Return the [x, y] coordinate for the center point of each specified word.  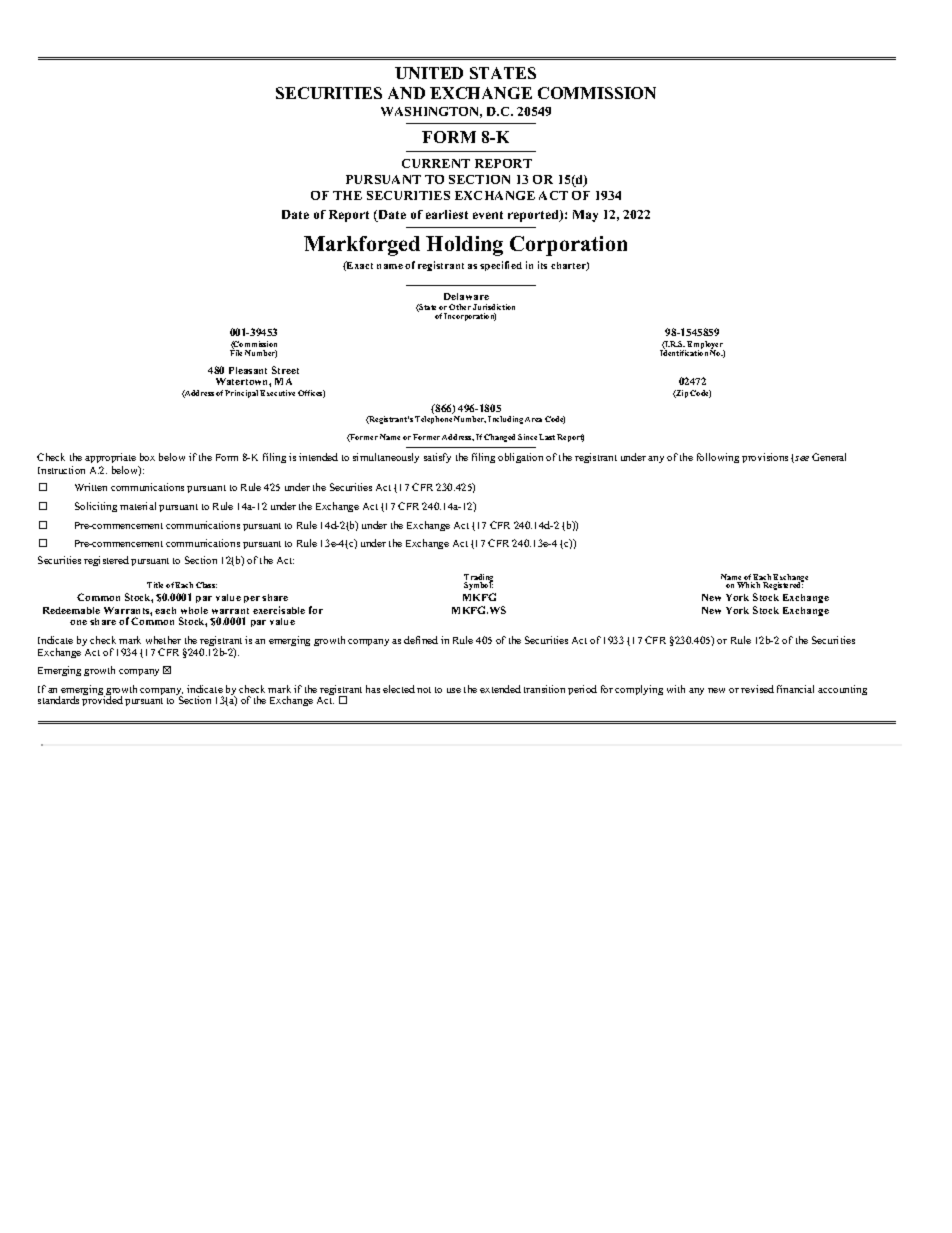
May [585, 216]
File [236, 352]
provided [102, 700]
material [138, 506]
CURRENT [436, 163]
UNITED [429, 73]
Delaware [466, 296]
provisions [765, 458]
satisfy [437, 458]
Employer [706, 346]
